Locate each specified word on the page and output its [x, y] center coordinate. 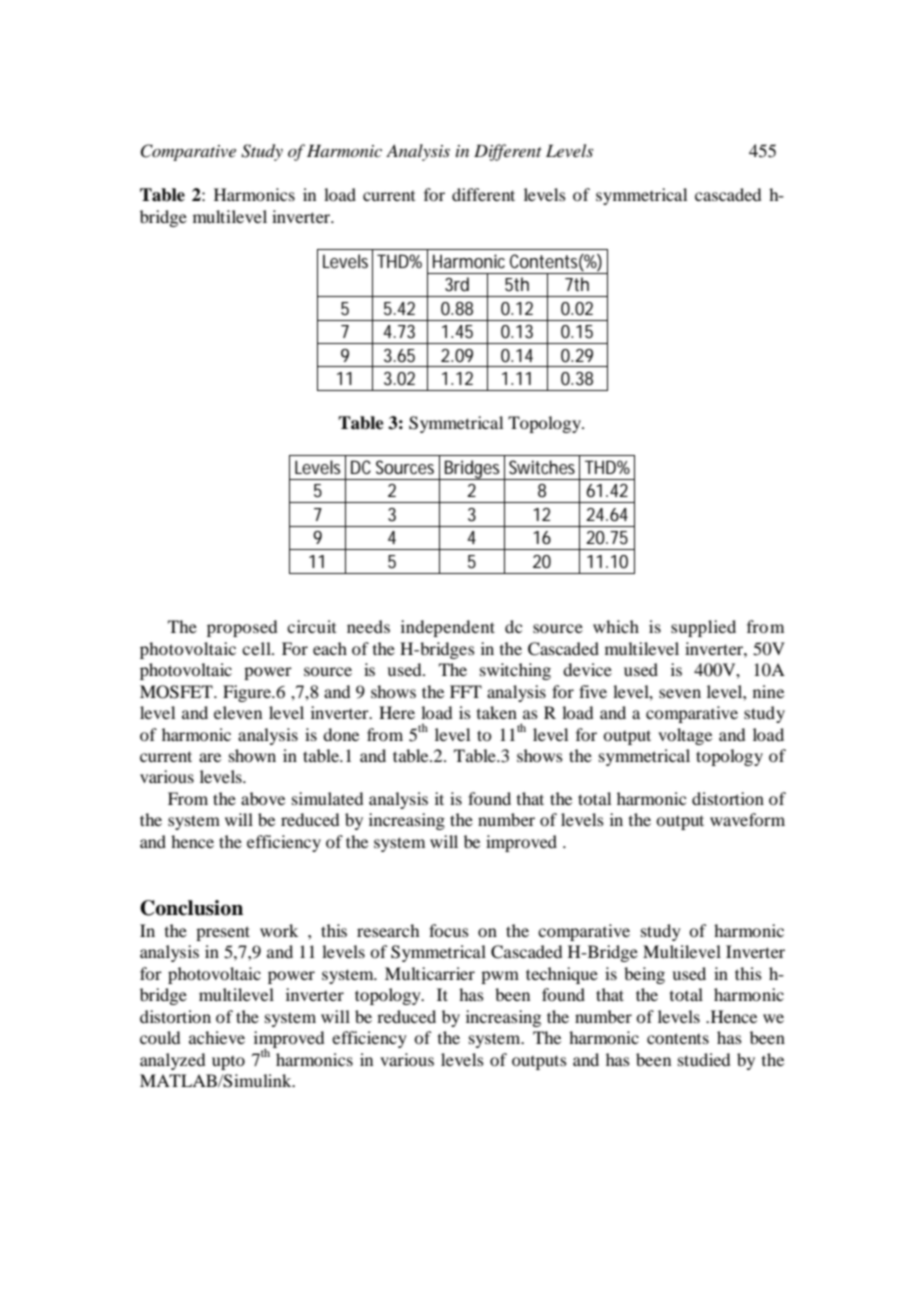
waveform [747, 819]
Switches [542, 467]
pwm [500, 977]
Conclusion [191, 908]
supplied [703, 628]
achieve [217, 1037]
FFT [466, 691]
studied [704, 1059]
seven [680, 693]
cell [257, 648]
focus [449, 930]
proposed [242, 628]
